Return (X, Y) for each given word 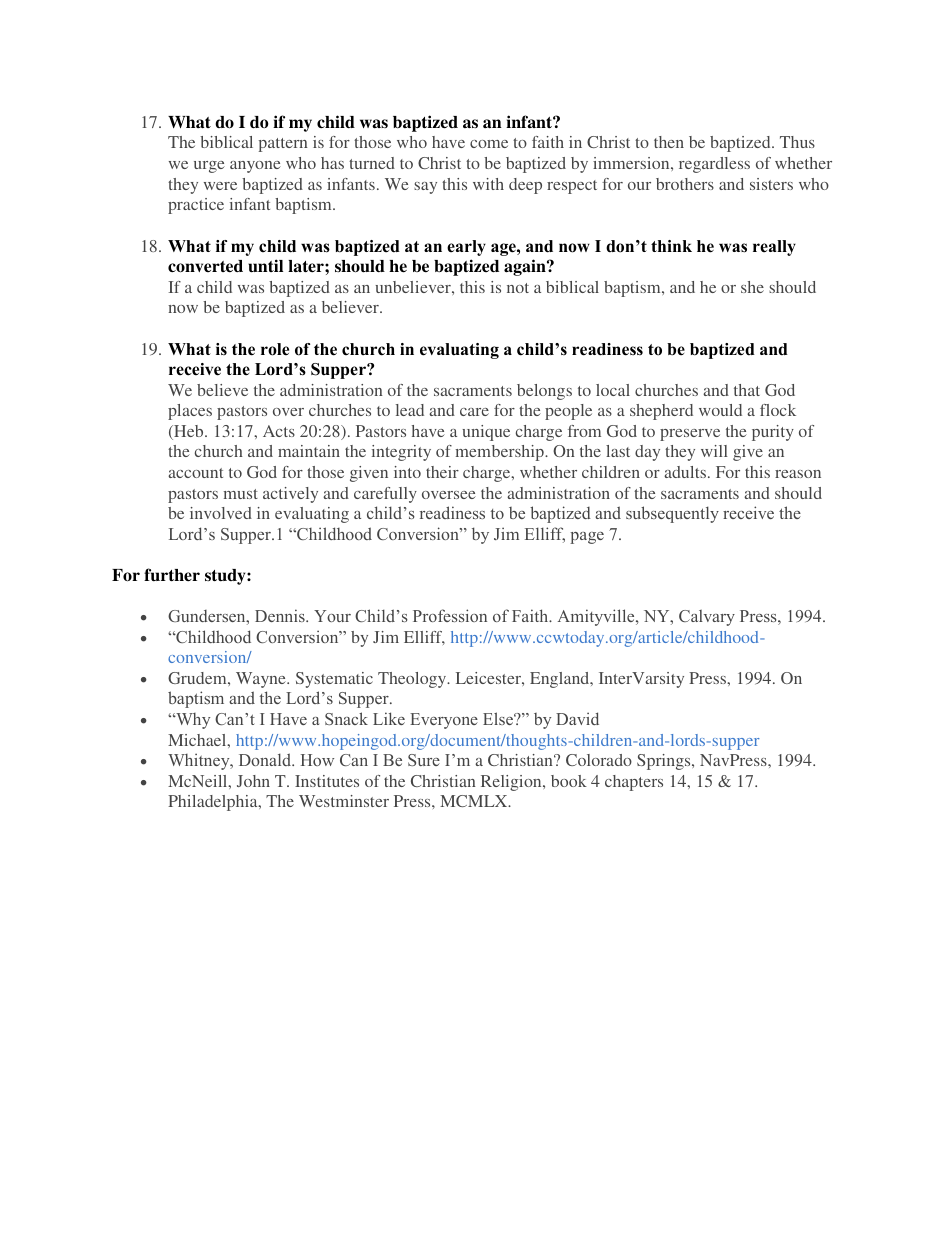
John (253, 781)
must (241, 494)
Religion (512, 783)
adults (685, 472)
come (489, 144)
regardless (714, 165)
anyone (255, 167)
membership (501, 453)
